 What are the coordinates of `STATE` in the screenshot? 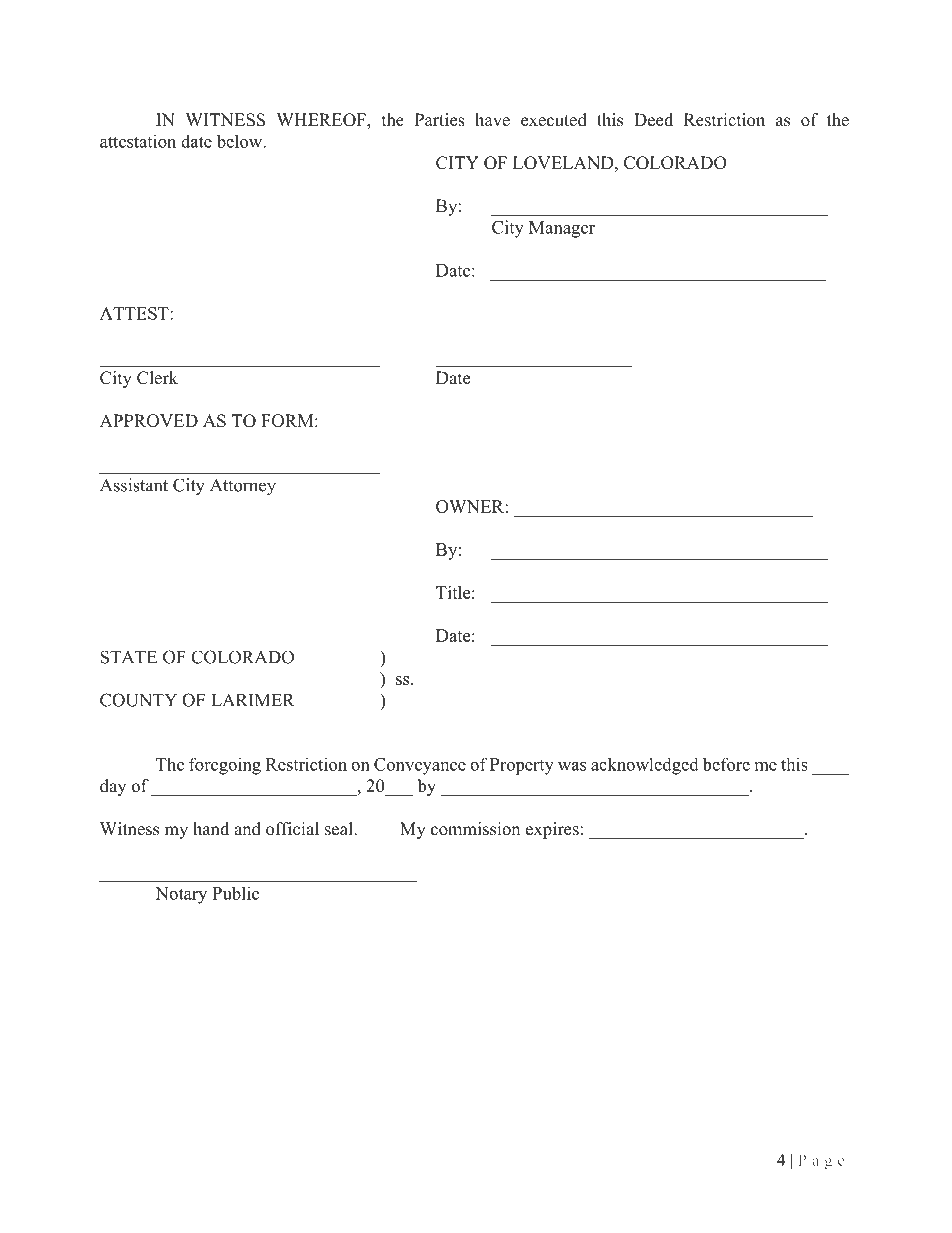 It's located at (129, 657).
